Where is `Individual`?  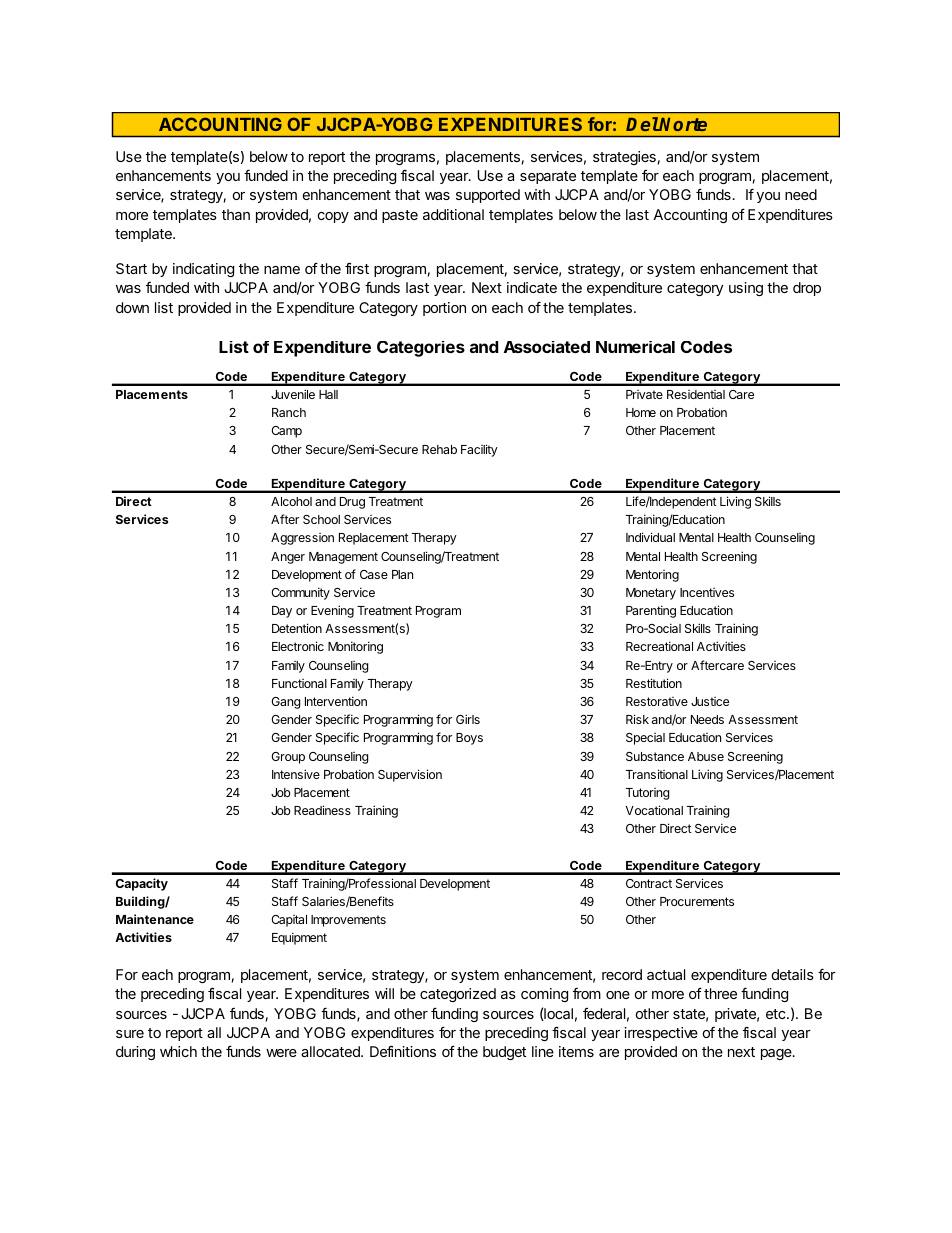 Individual is located at coordinates (650, 537).
